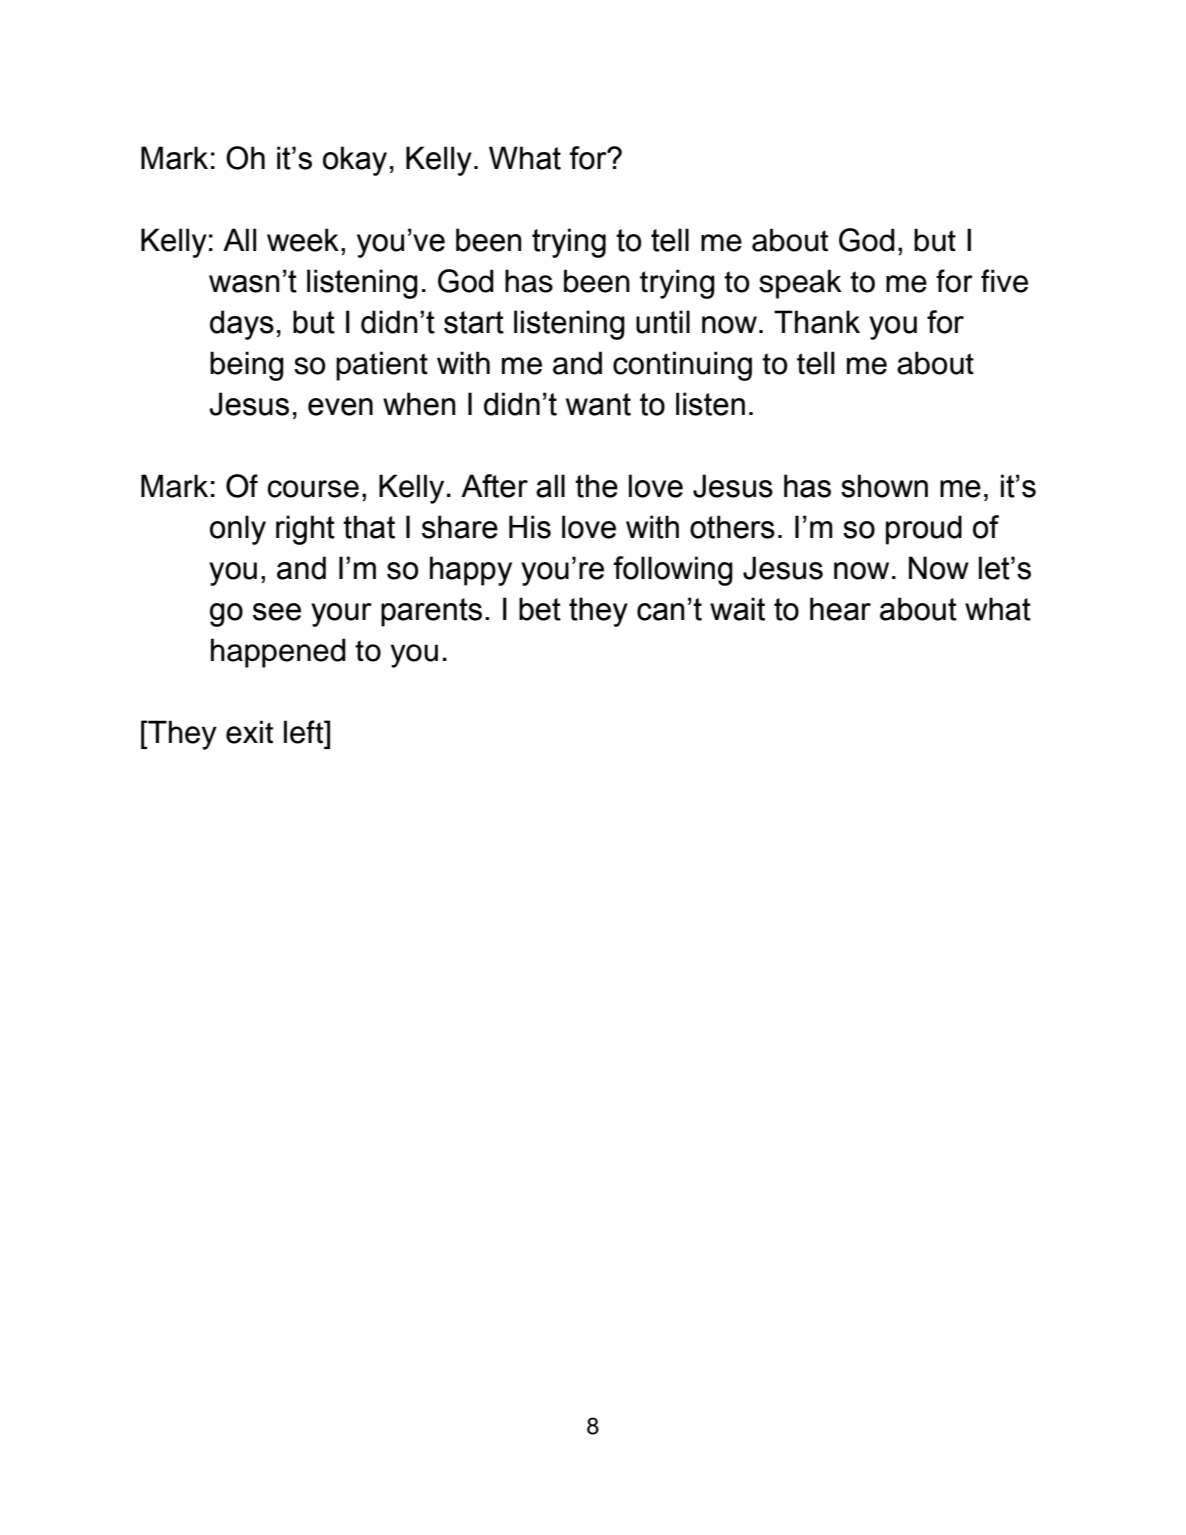  I want to click on left, so click(304, 732).
